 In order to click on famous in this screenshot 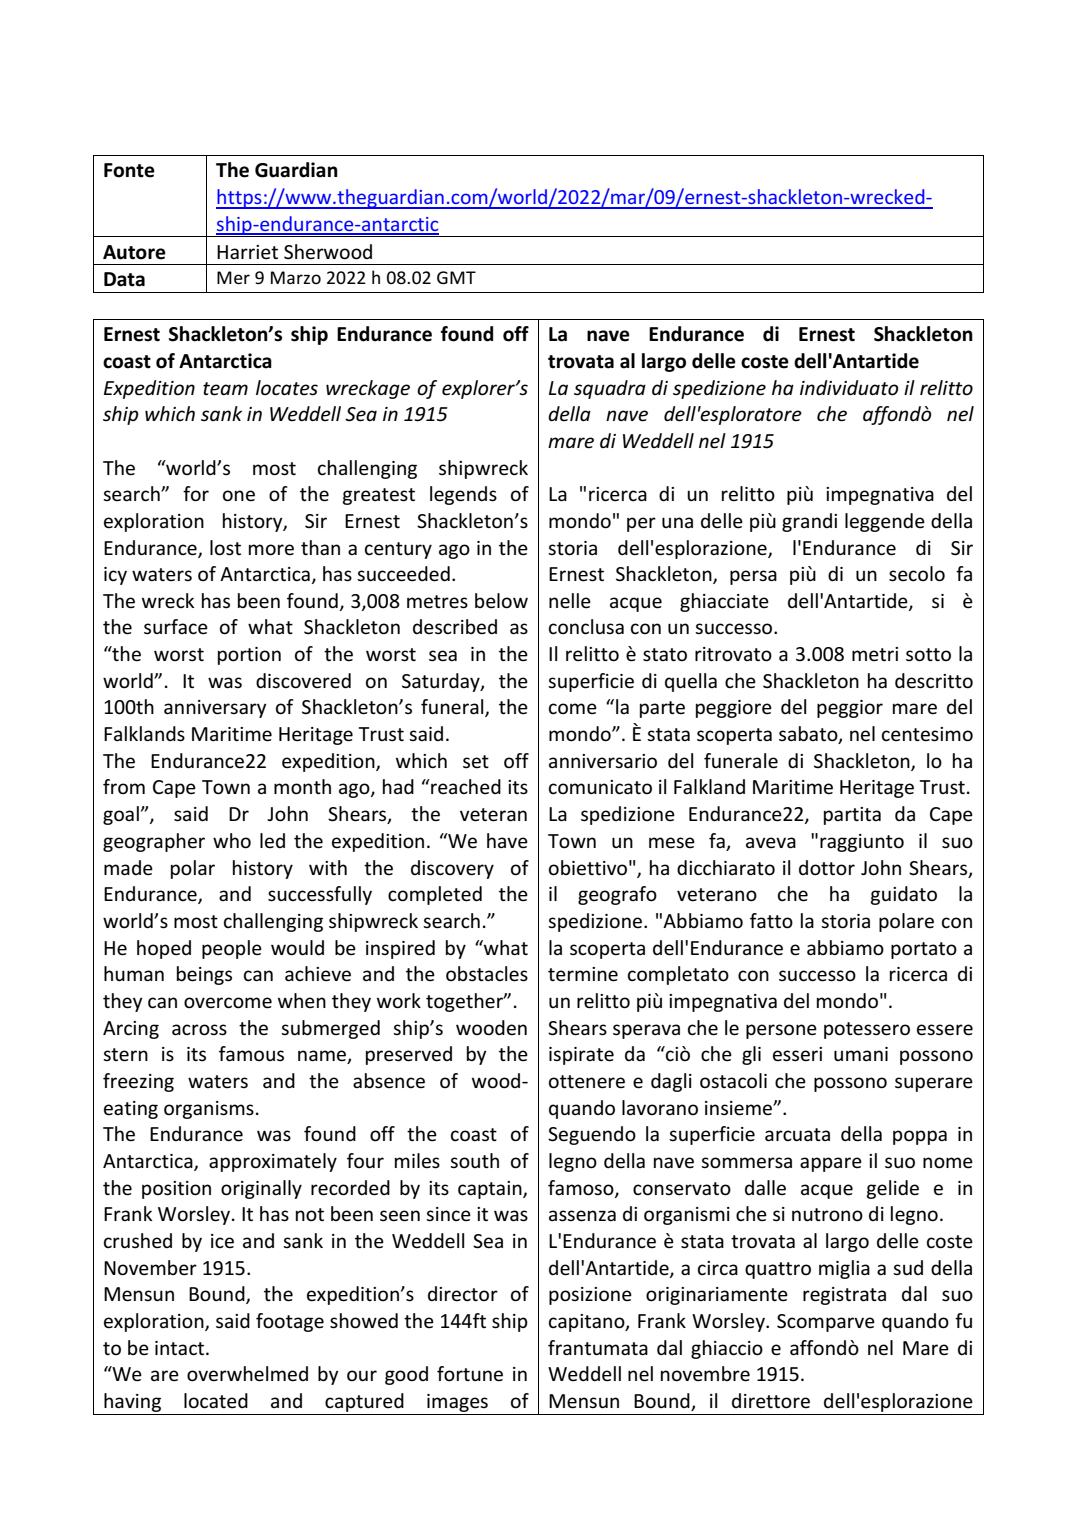, I will do `click(251, 1054)`.
